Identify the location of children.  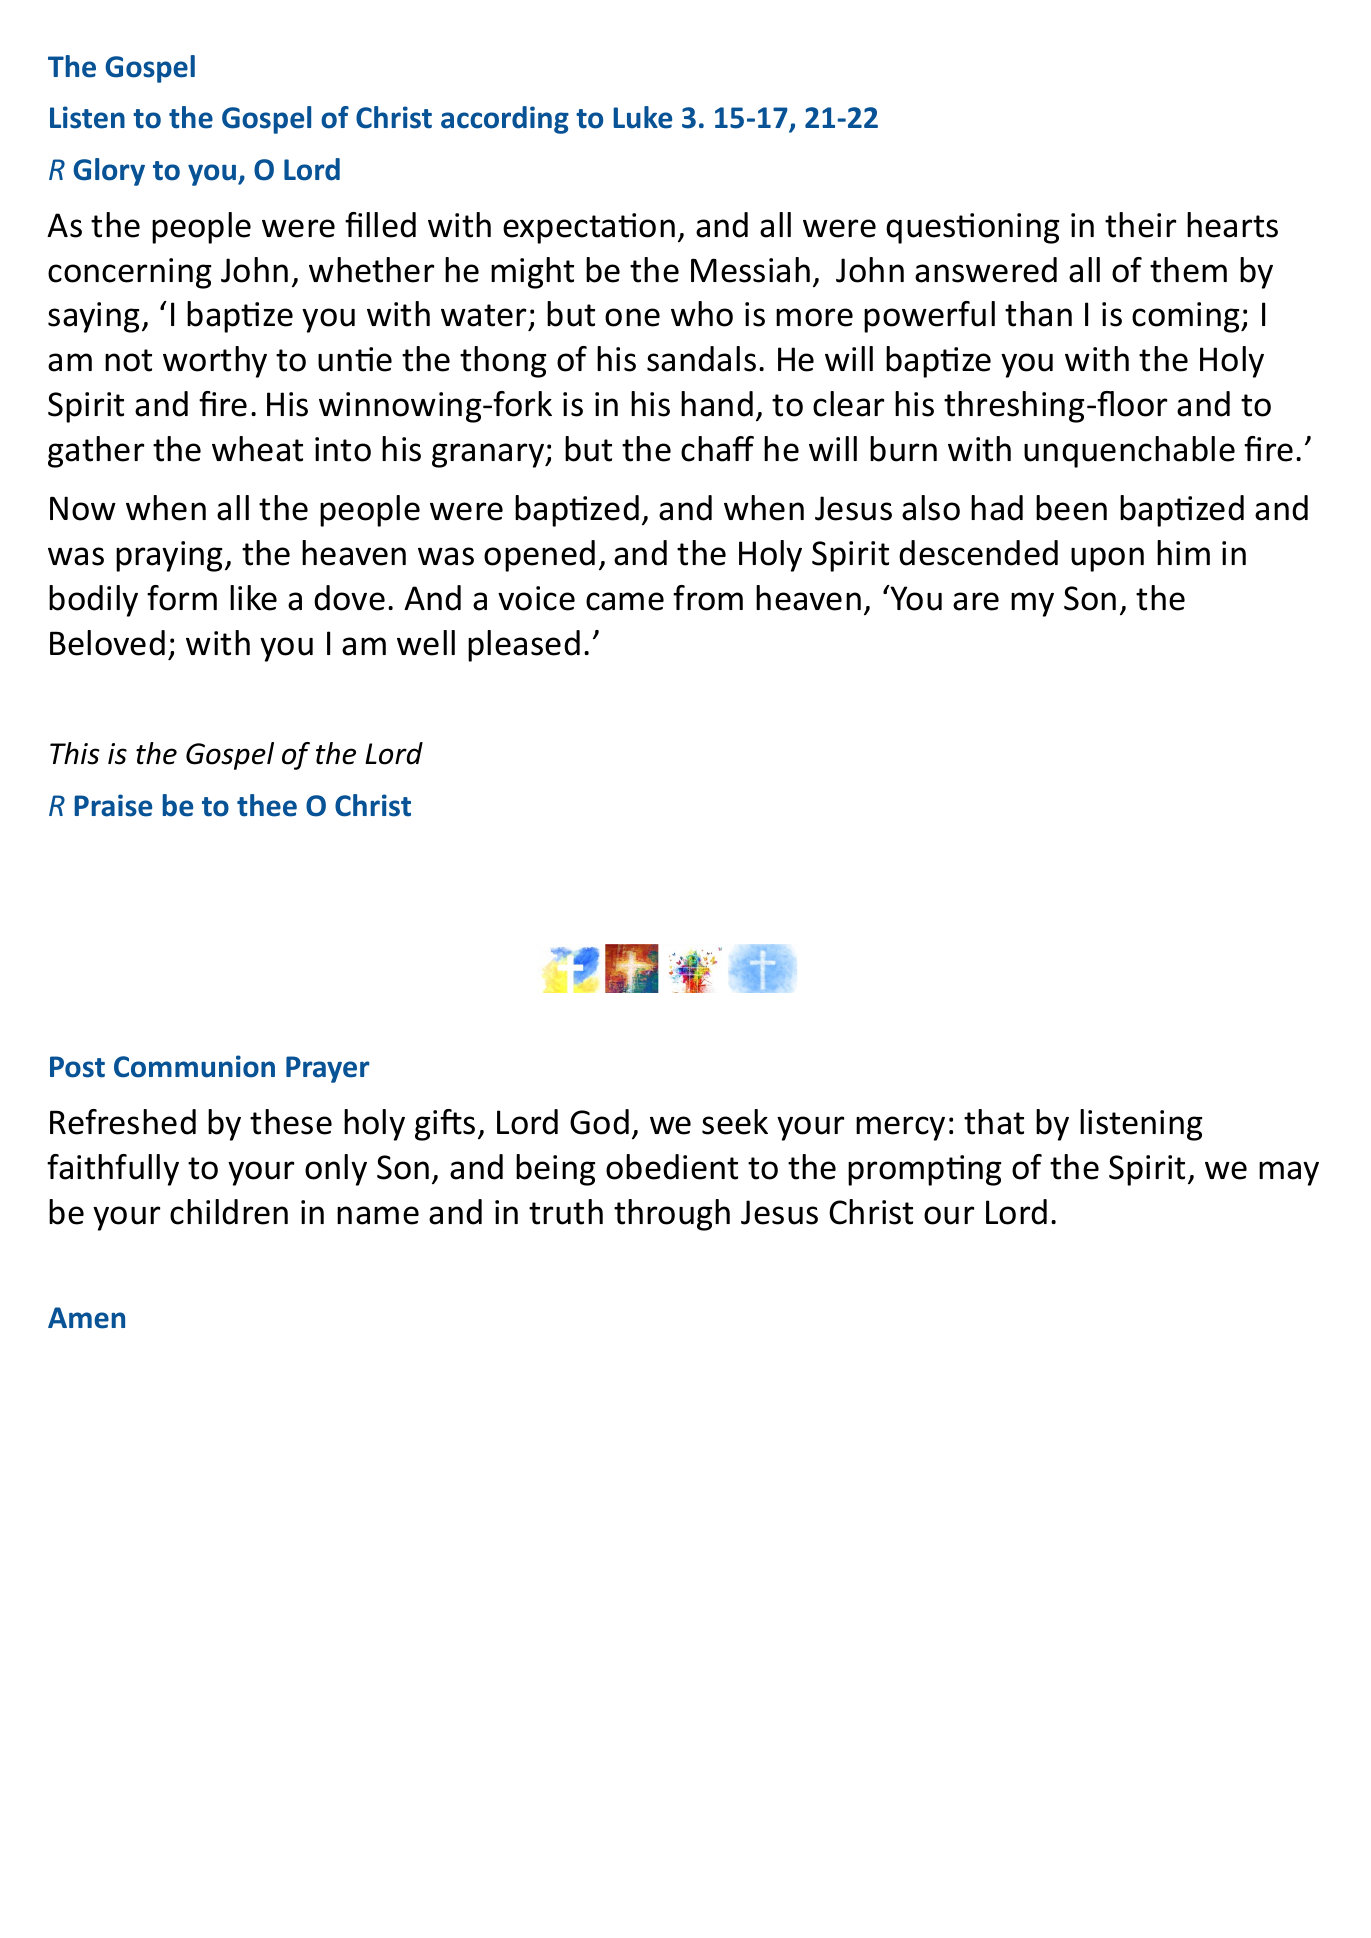
(229, 1212).
